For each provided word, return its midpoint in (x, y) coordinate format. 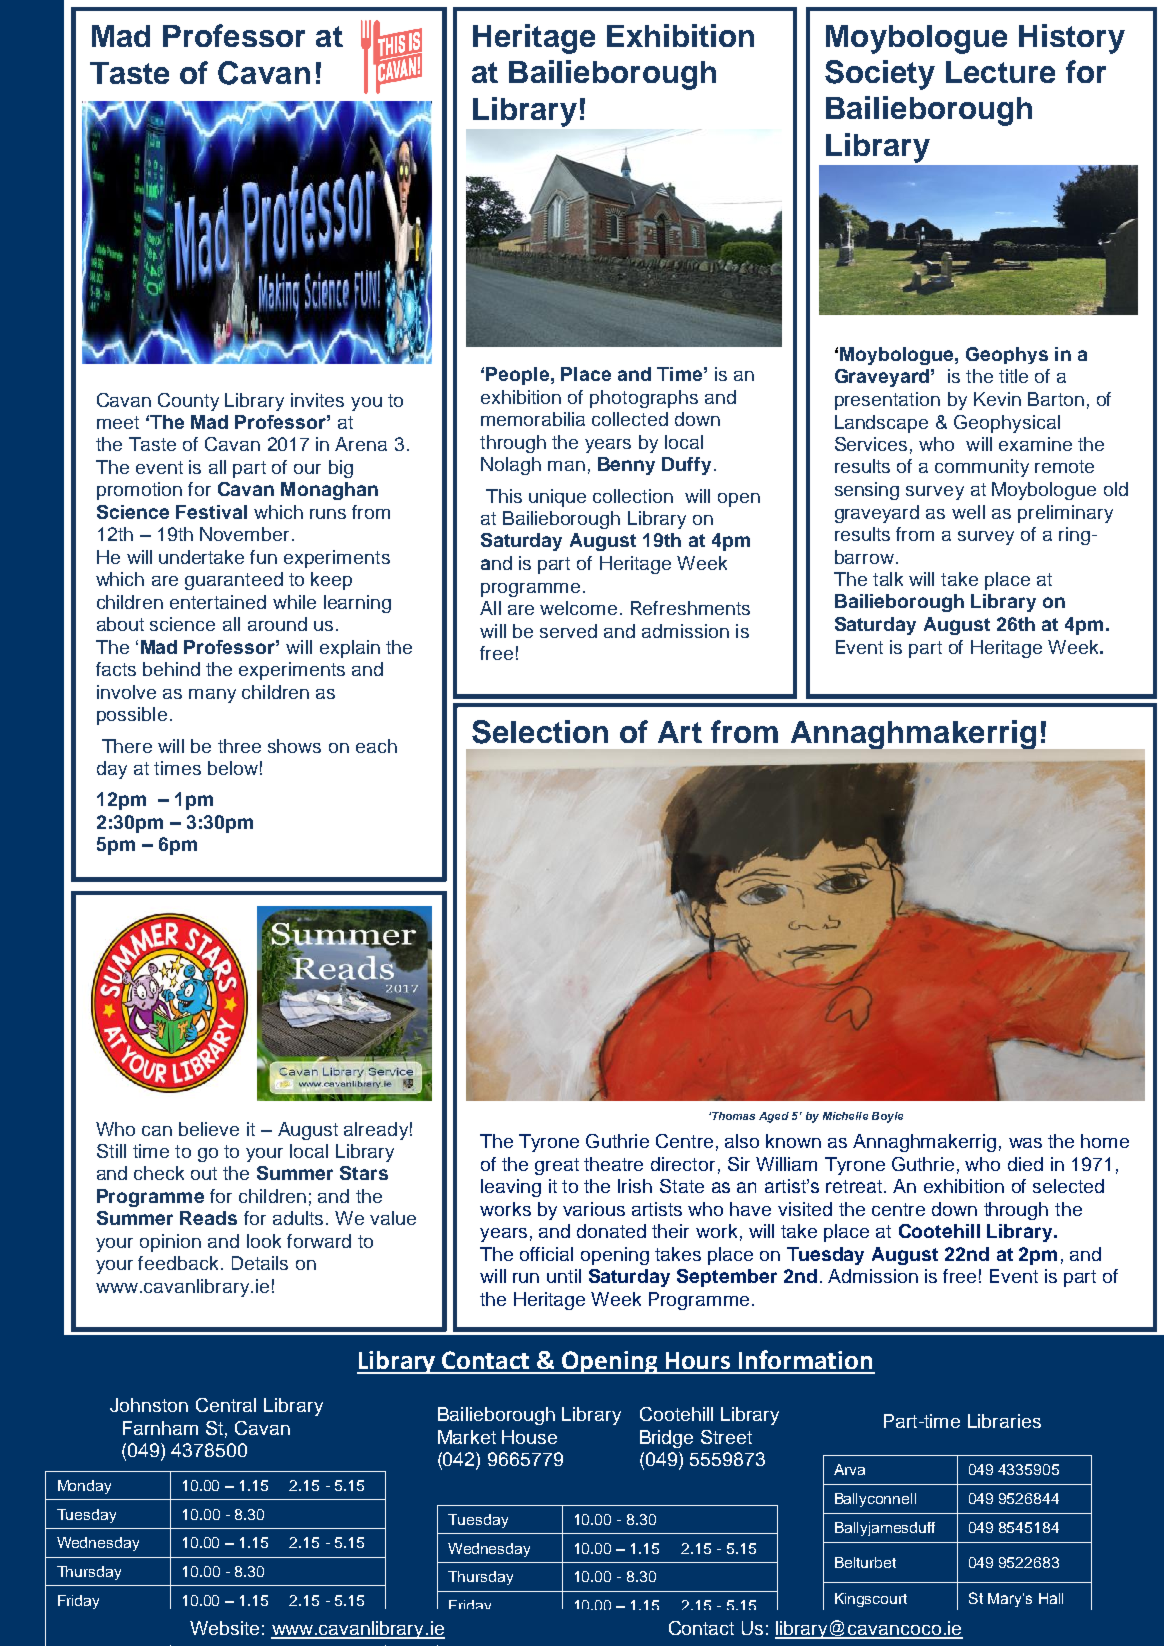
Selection (540, 732)
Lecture (1000, 72)
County (188, 402)
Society (880, 75)
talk (888, 579)
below (233, 768)
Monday (84, 1487)
